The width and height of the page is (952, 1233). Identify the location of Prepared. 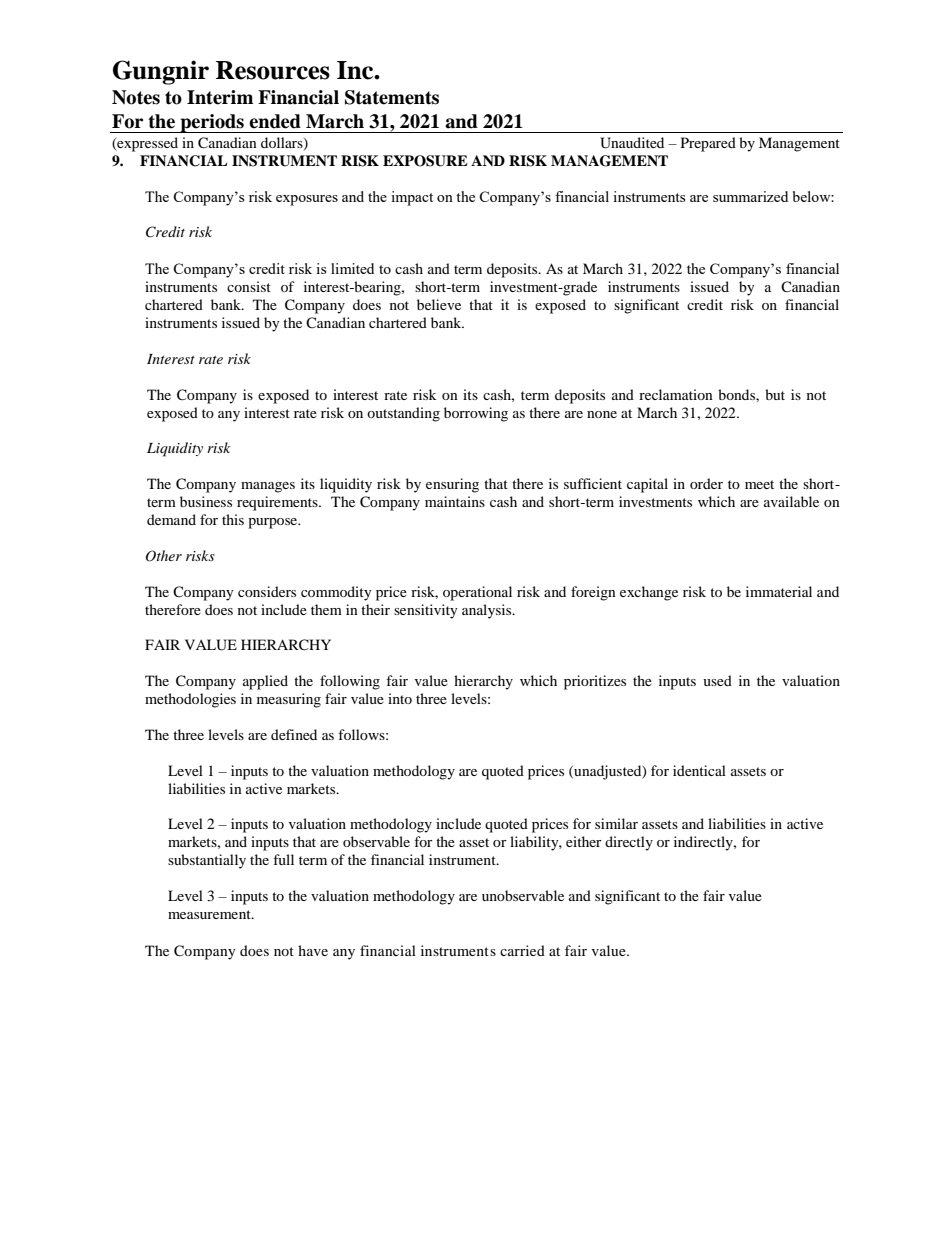
(708, 144).
